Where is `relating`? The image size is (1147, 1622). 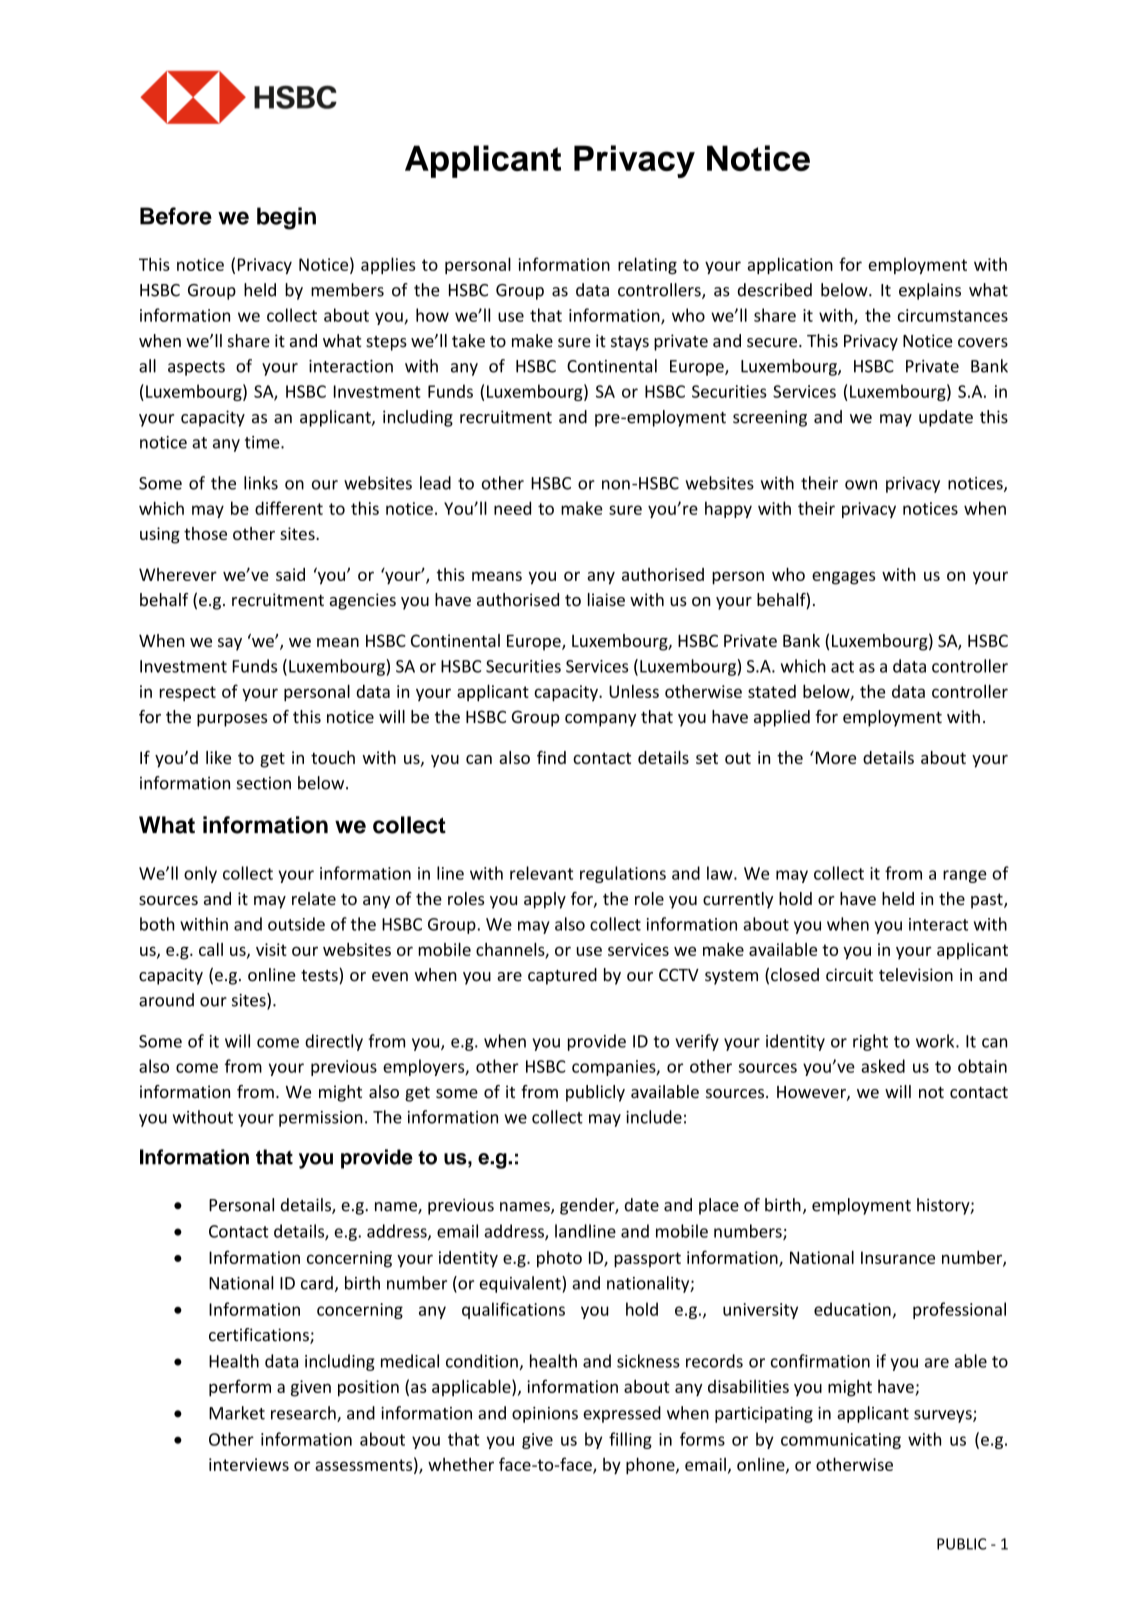 relating is located at coordinates (647, 265).
